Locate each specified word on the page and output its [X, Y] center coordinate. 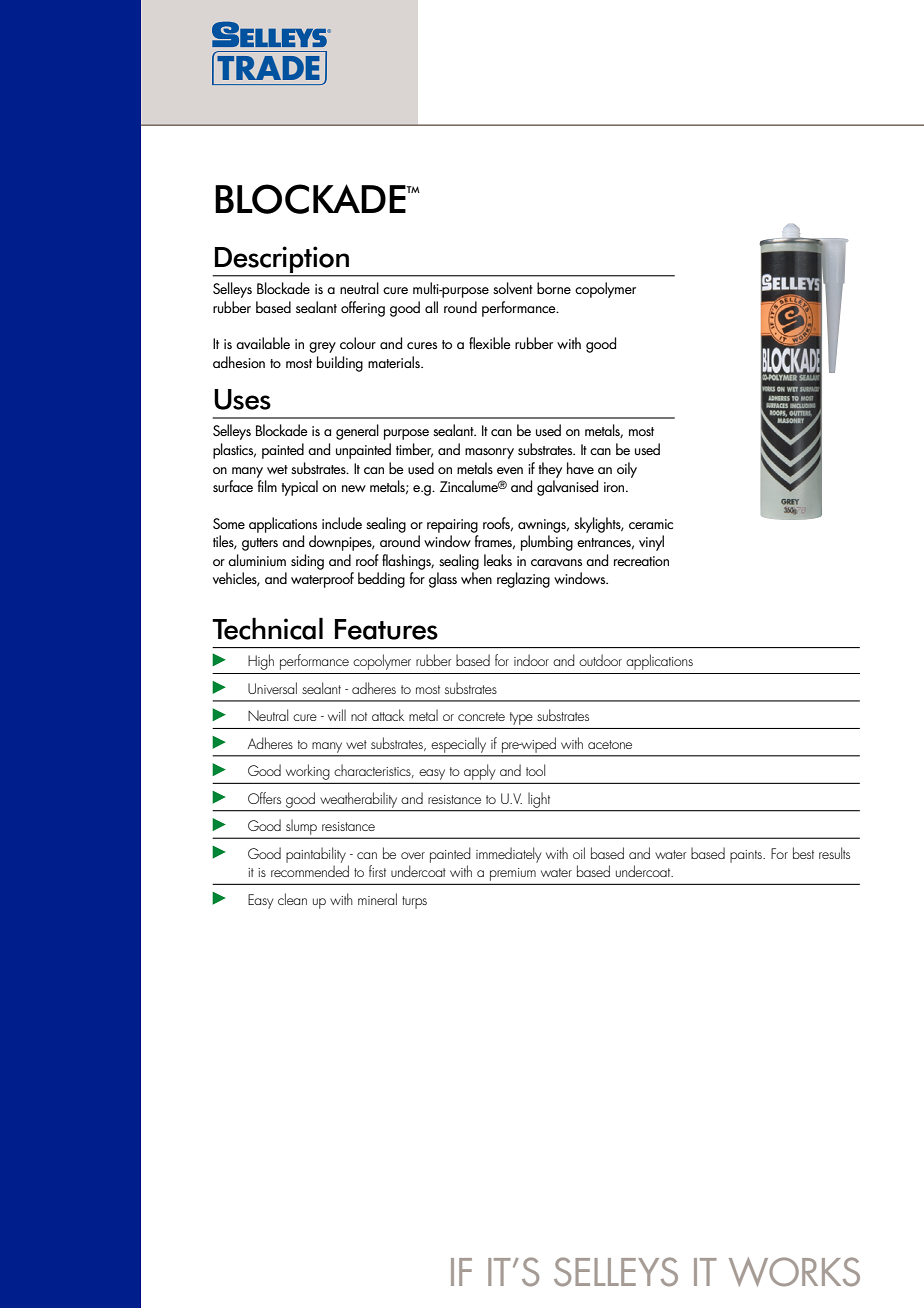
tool [535, 770]
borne [554, 288]
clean [292, 899]
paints [747, 856]
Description [282, 260]
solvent [513, 288]
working [307, 772]
